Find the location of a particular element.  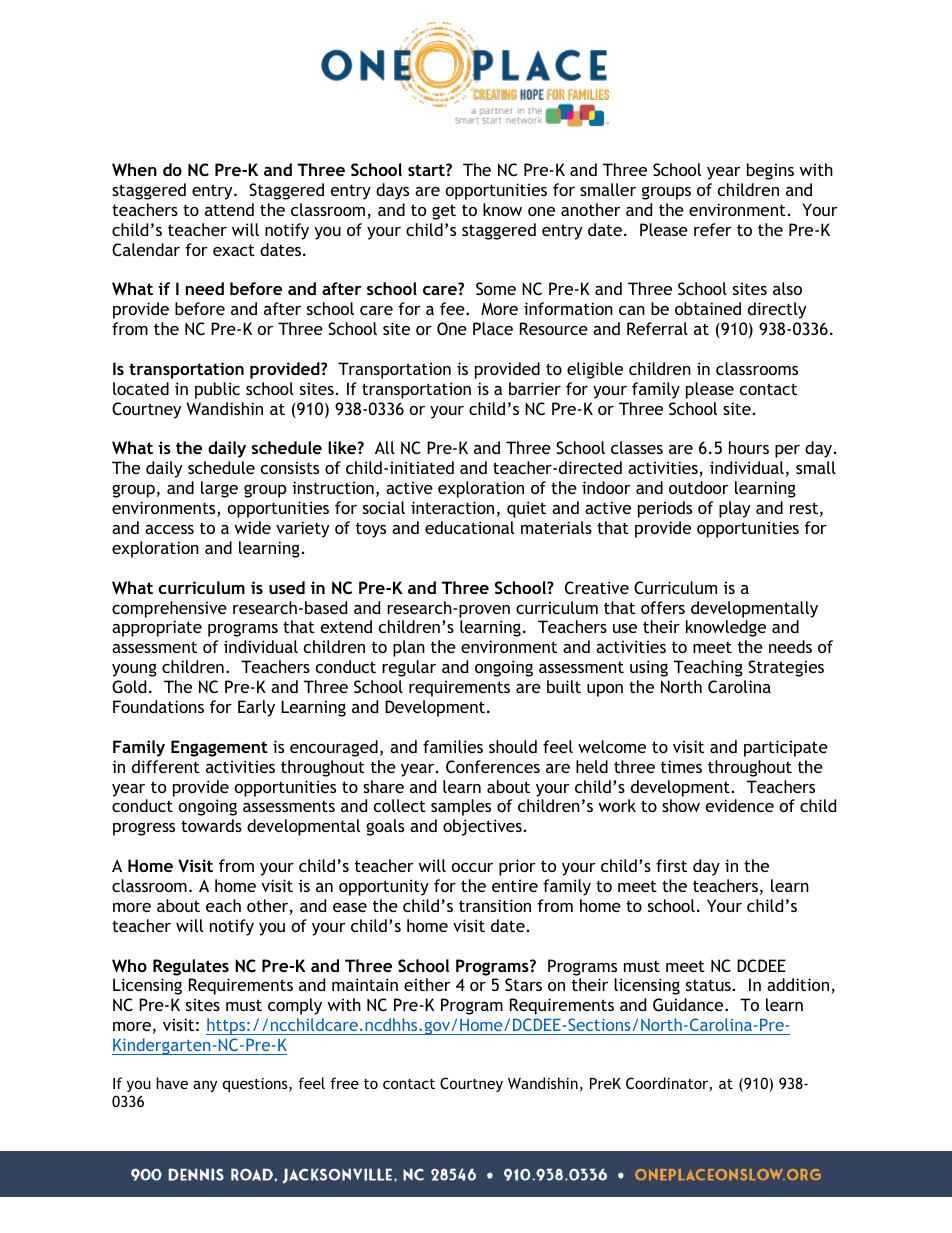

begins is located at coordinates (770, 171).
